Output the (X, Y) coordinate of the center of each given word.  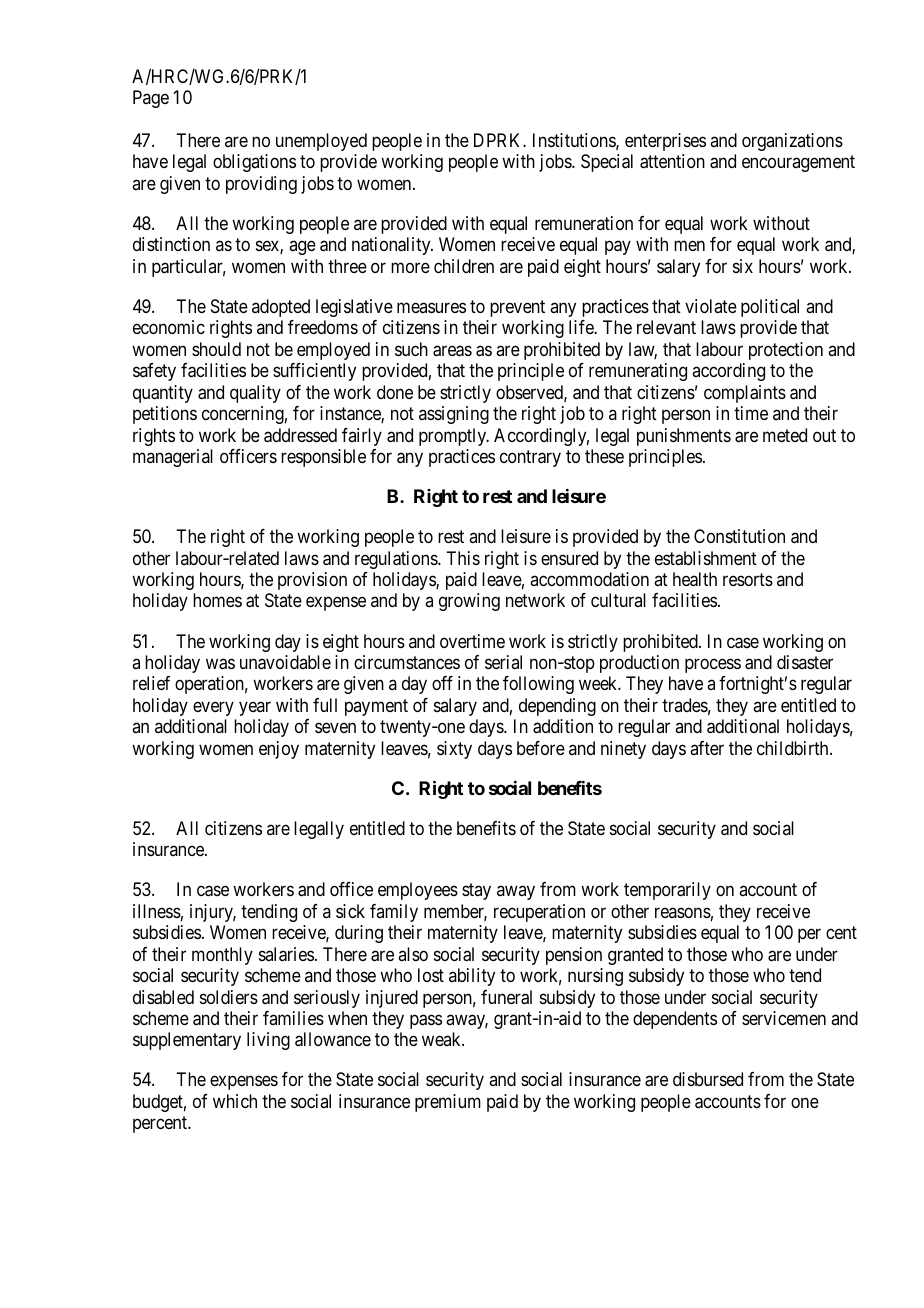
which (235, 1101)
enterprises (665, 142)
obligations (254, 163)
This (463, 558)
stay (476, 892)
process (713, 665)
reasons (683, 912)
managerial (173, 458)
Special (607, 163)
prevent (517, 308)
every (213, 708)
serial (503, 662)
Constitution (739, 536)
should (216, 349)
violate (711, 306)
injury (213, 913)
